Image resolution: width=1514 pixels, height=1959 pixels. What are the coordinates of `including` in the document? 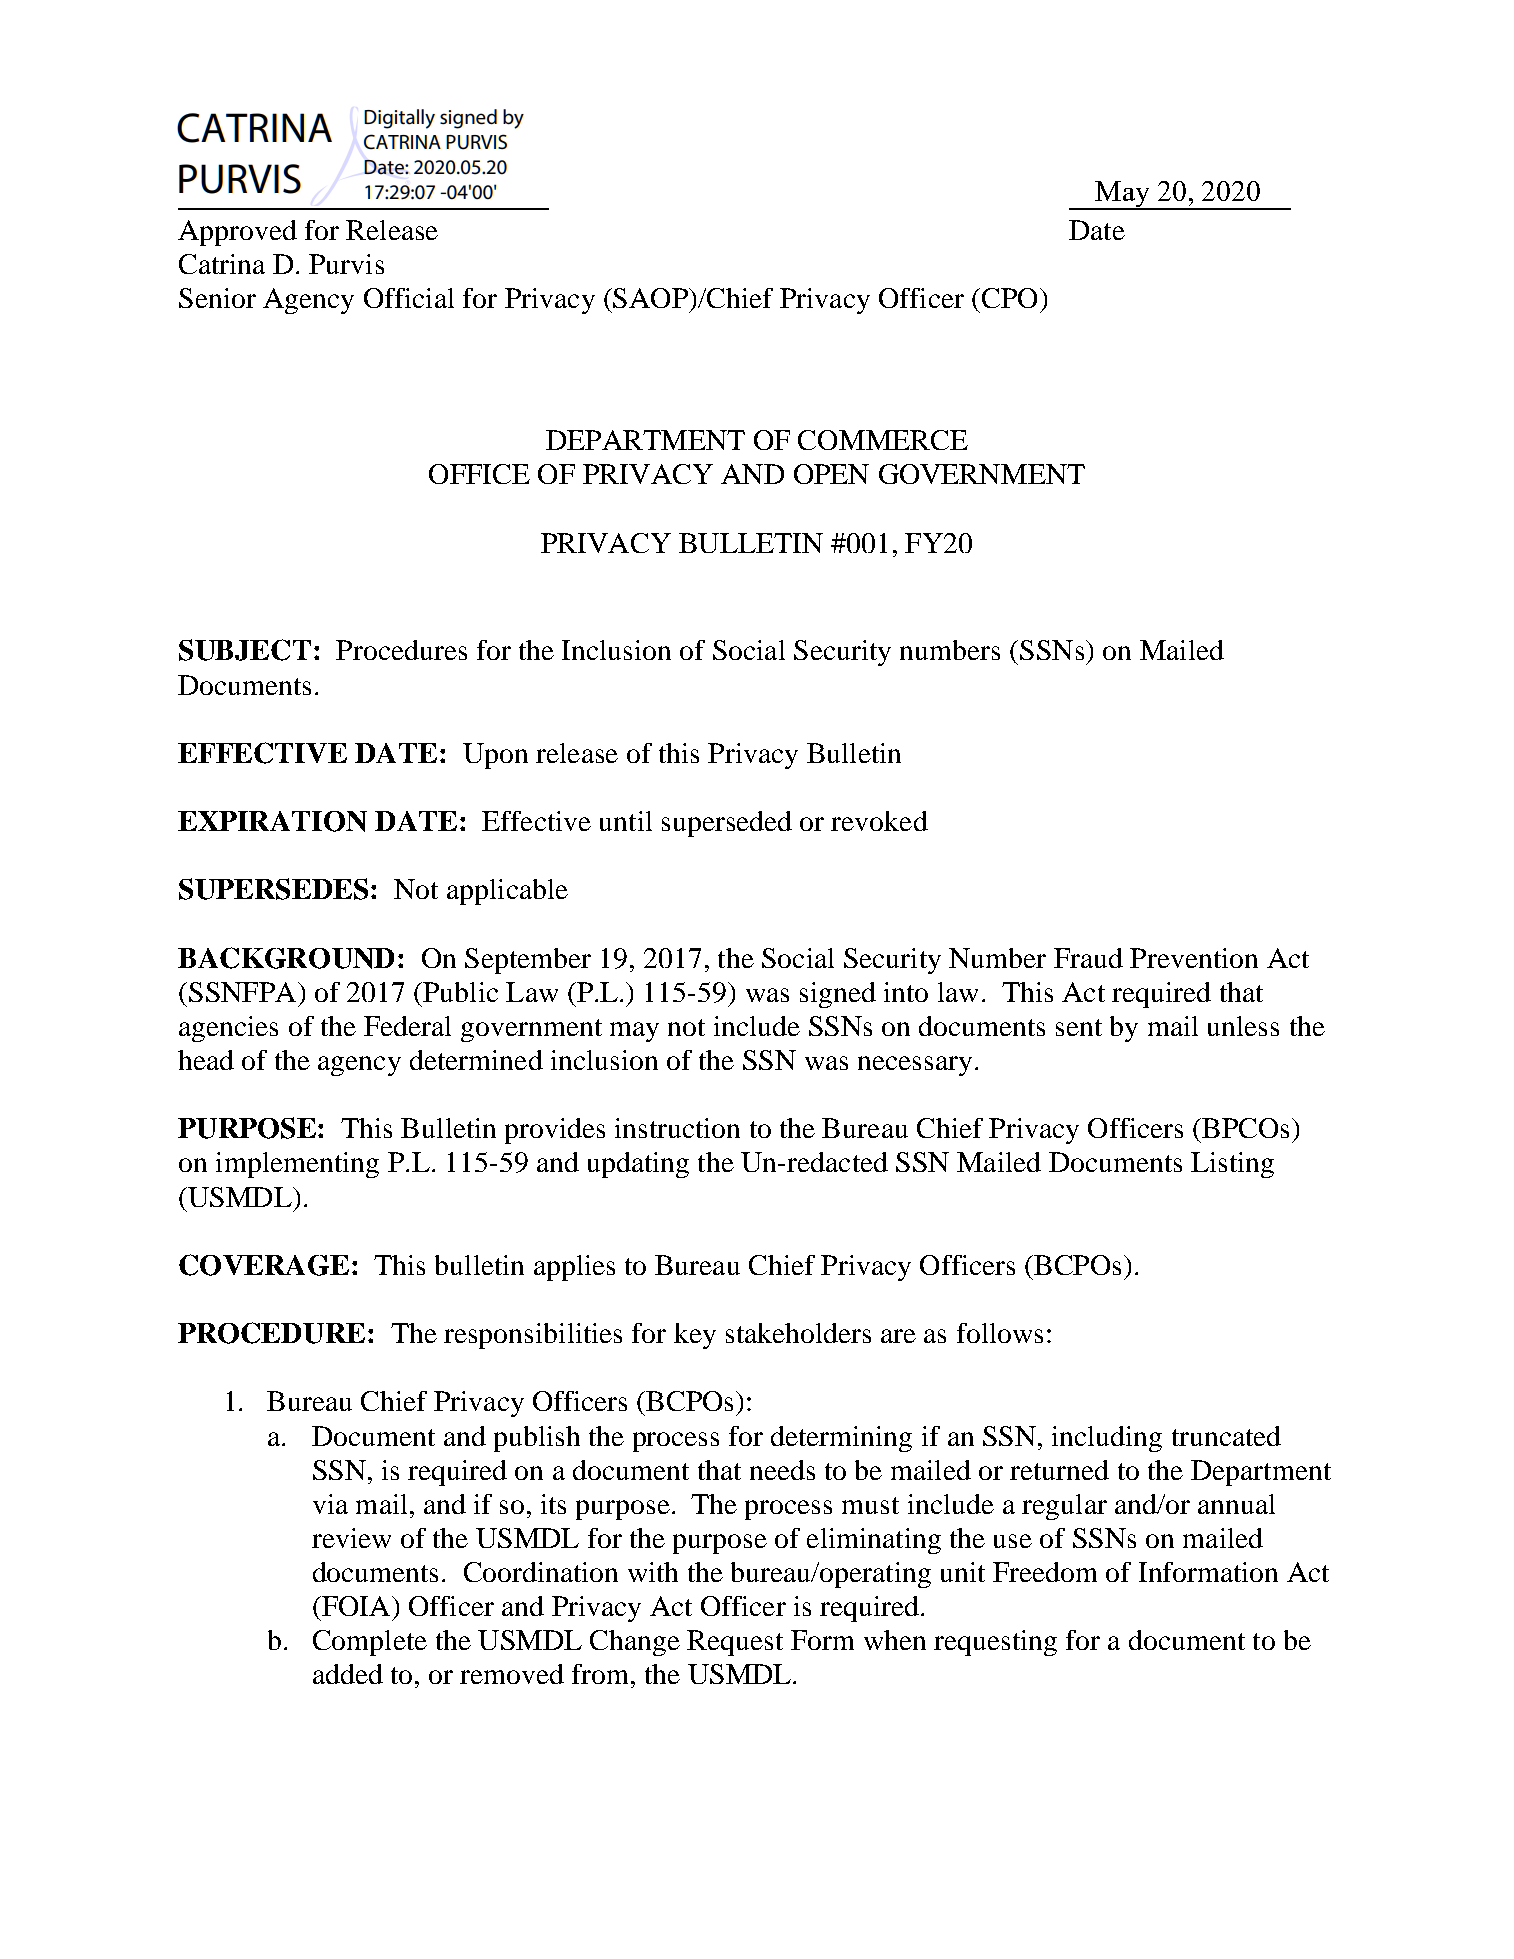 It's located at (1107, 1439).
